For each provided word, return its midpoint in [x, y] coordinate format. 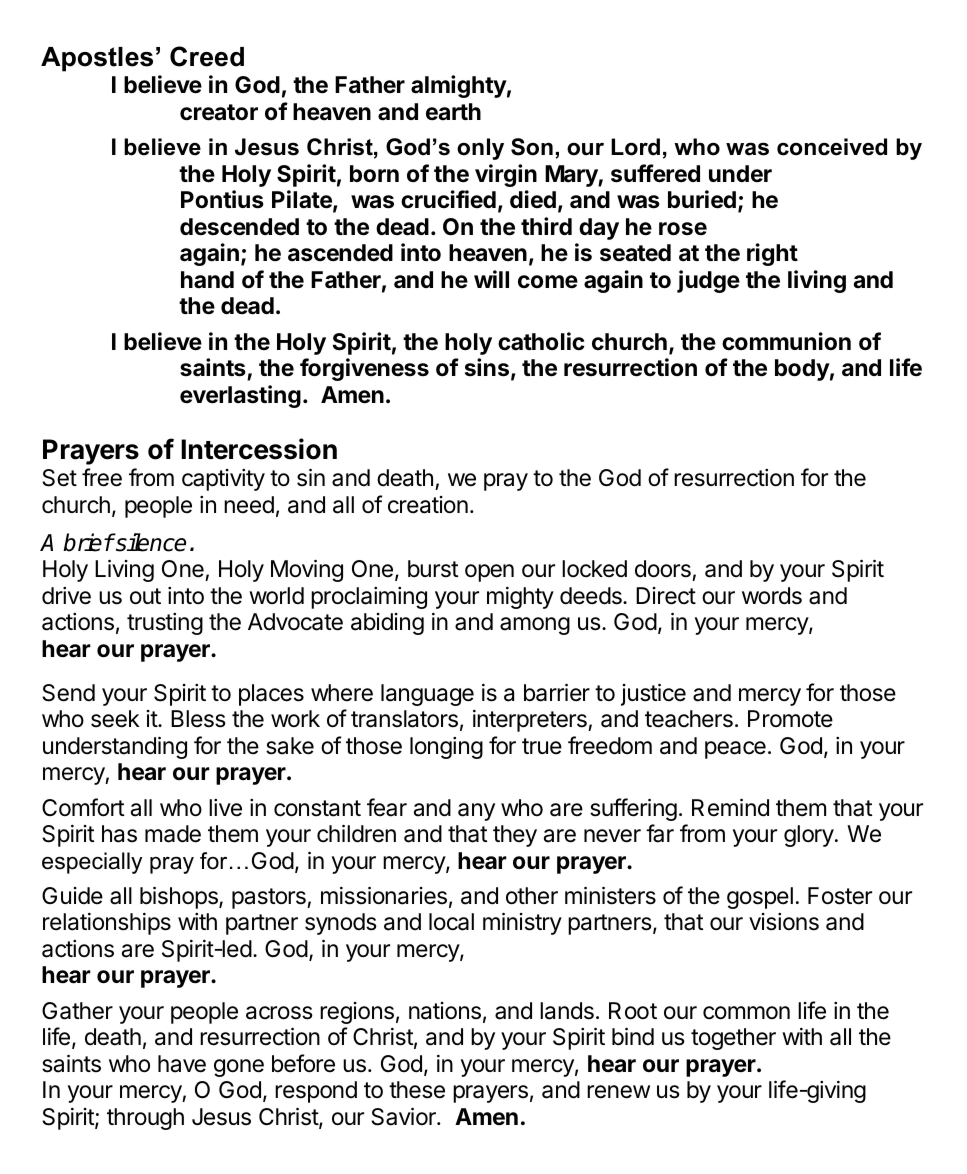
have [182, 1064]
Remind [730, 807]
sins [487, 367]
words [772, 596]
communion [786, 341]
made [173, 834]
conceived [832, 147]
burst [433, 569]
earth [453, 112]
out [145, 596]
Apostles [97, 59]
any [476, 812]
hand [207, 280]
